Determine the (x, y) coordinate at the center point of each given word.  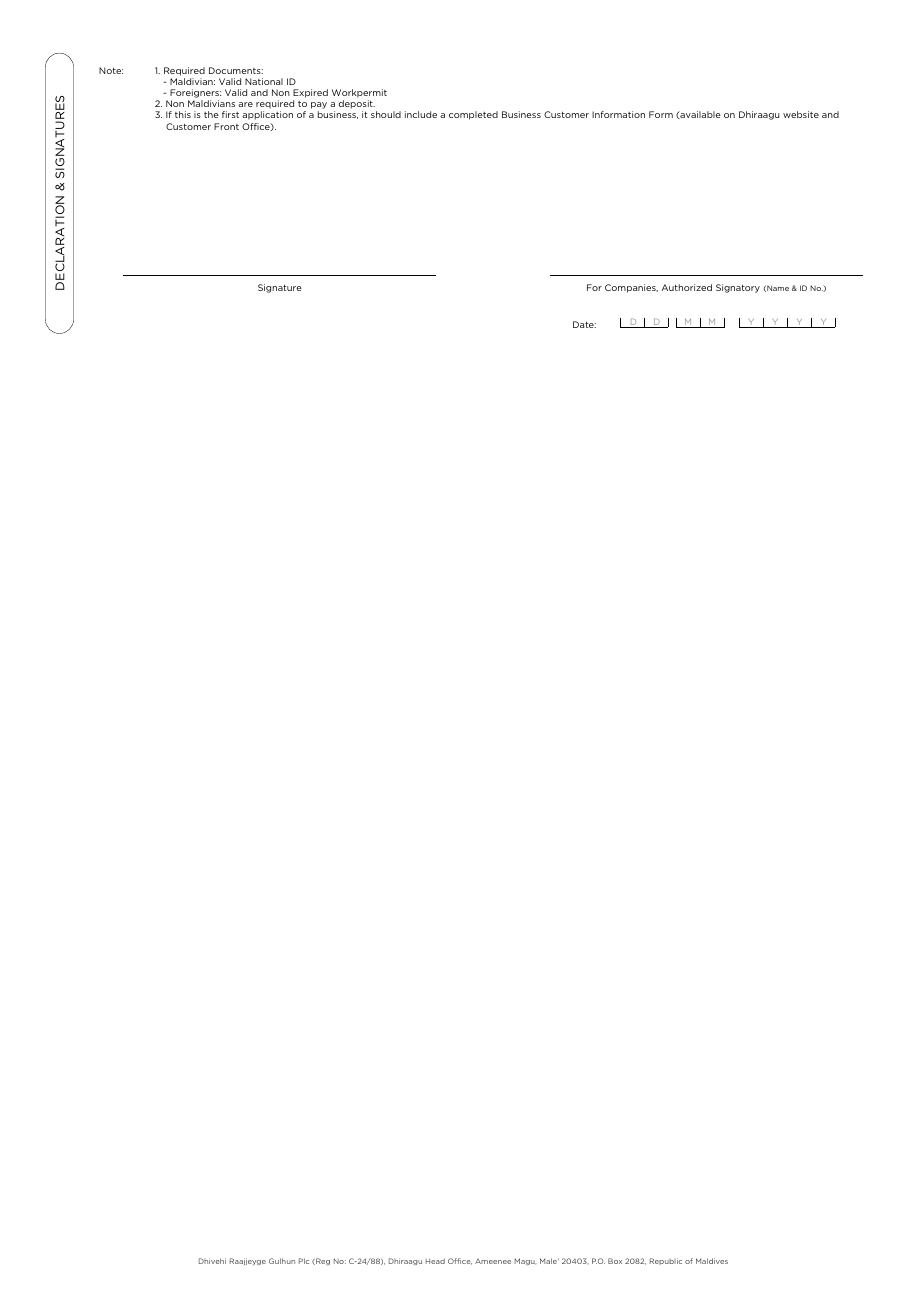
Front (226, 126)
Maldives (712, 1261)
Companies (631, 288)
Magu (525, 1261)
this (183, 114)
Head (435, 1261)
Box (615, 1261)
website (801, 114)
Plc (304, 1261)
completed (473, 115)
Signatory (738, 288)
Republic (666, 1261)
